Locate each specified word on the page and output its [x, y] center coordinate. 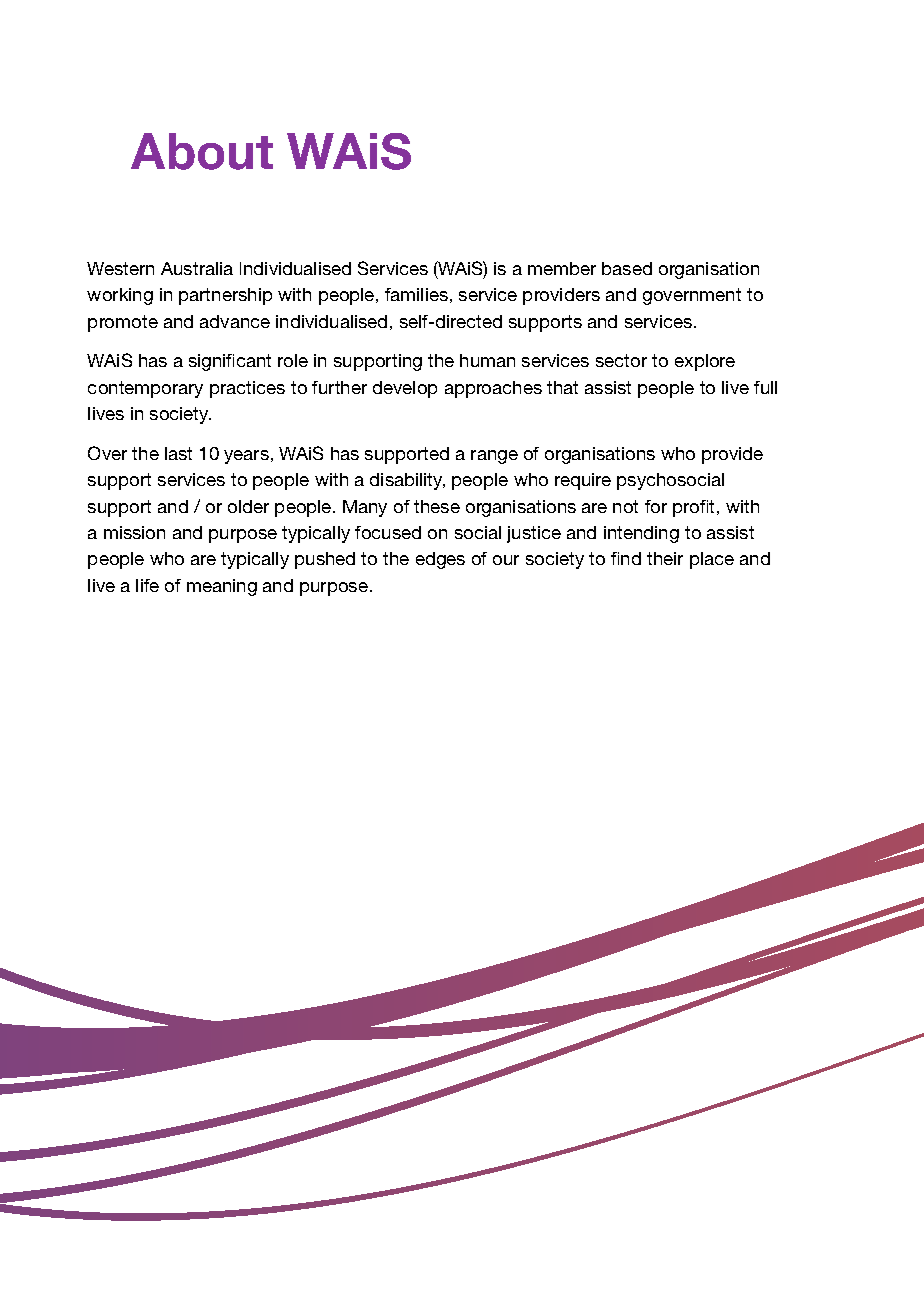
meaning [222, 587]
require [583, 481]
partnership [225, 296]
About [202, 151]
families [416, 294]
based [627, 268]
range [494, 457]
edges [440, 560]
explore [705, 362]
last [178, 453]
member [562, 268]
